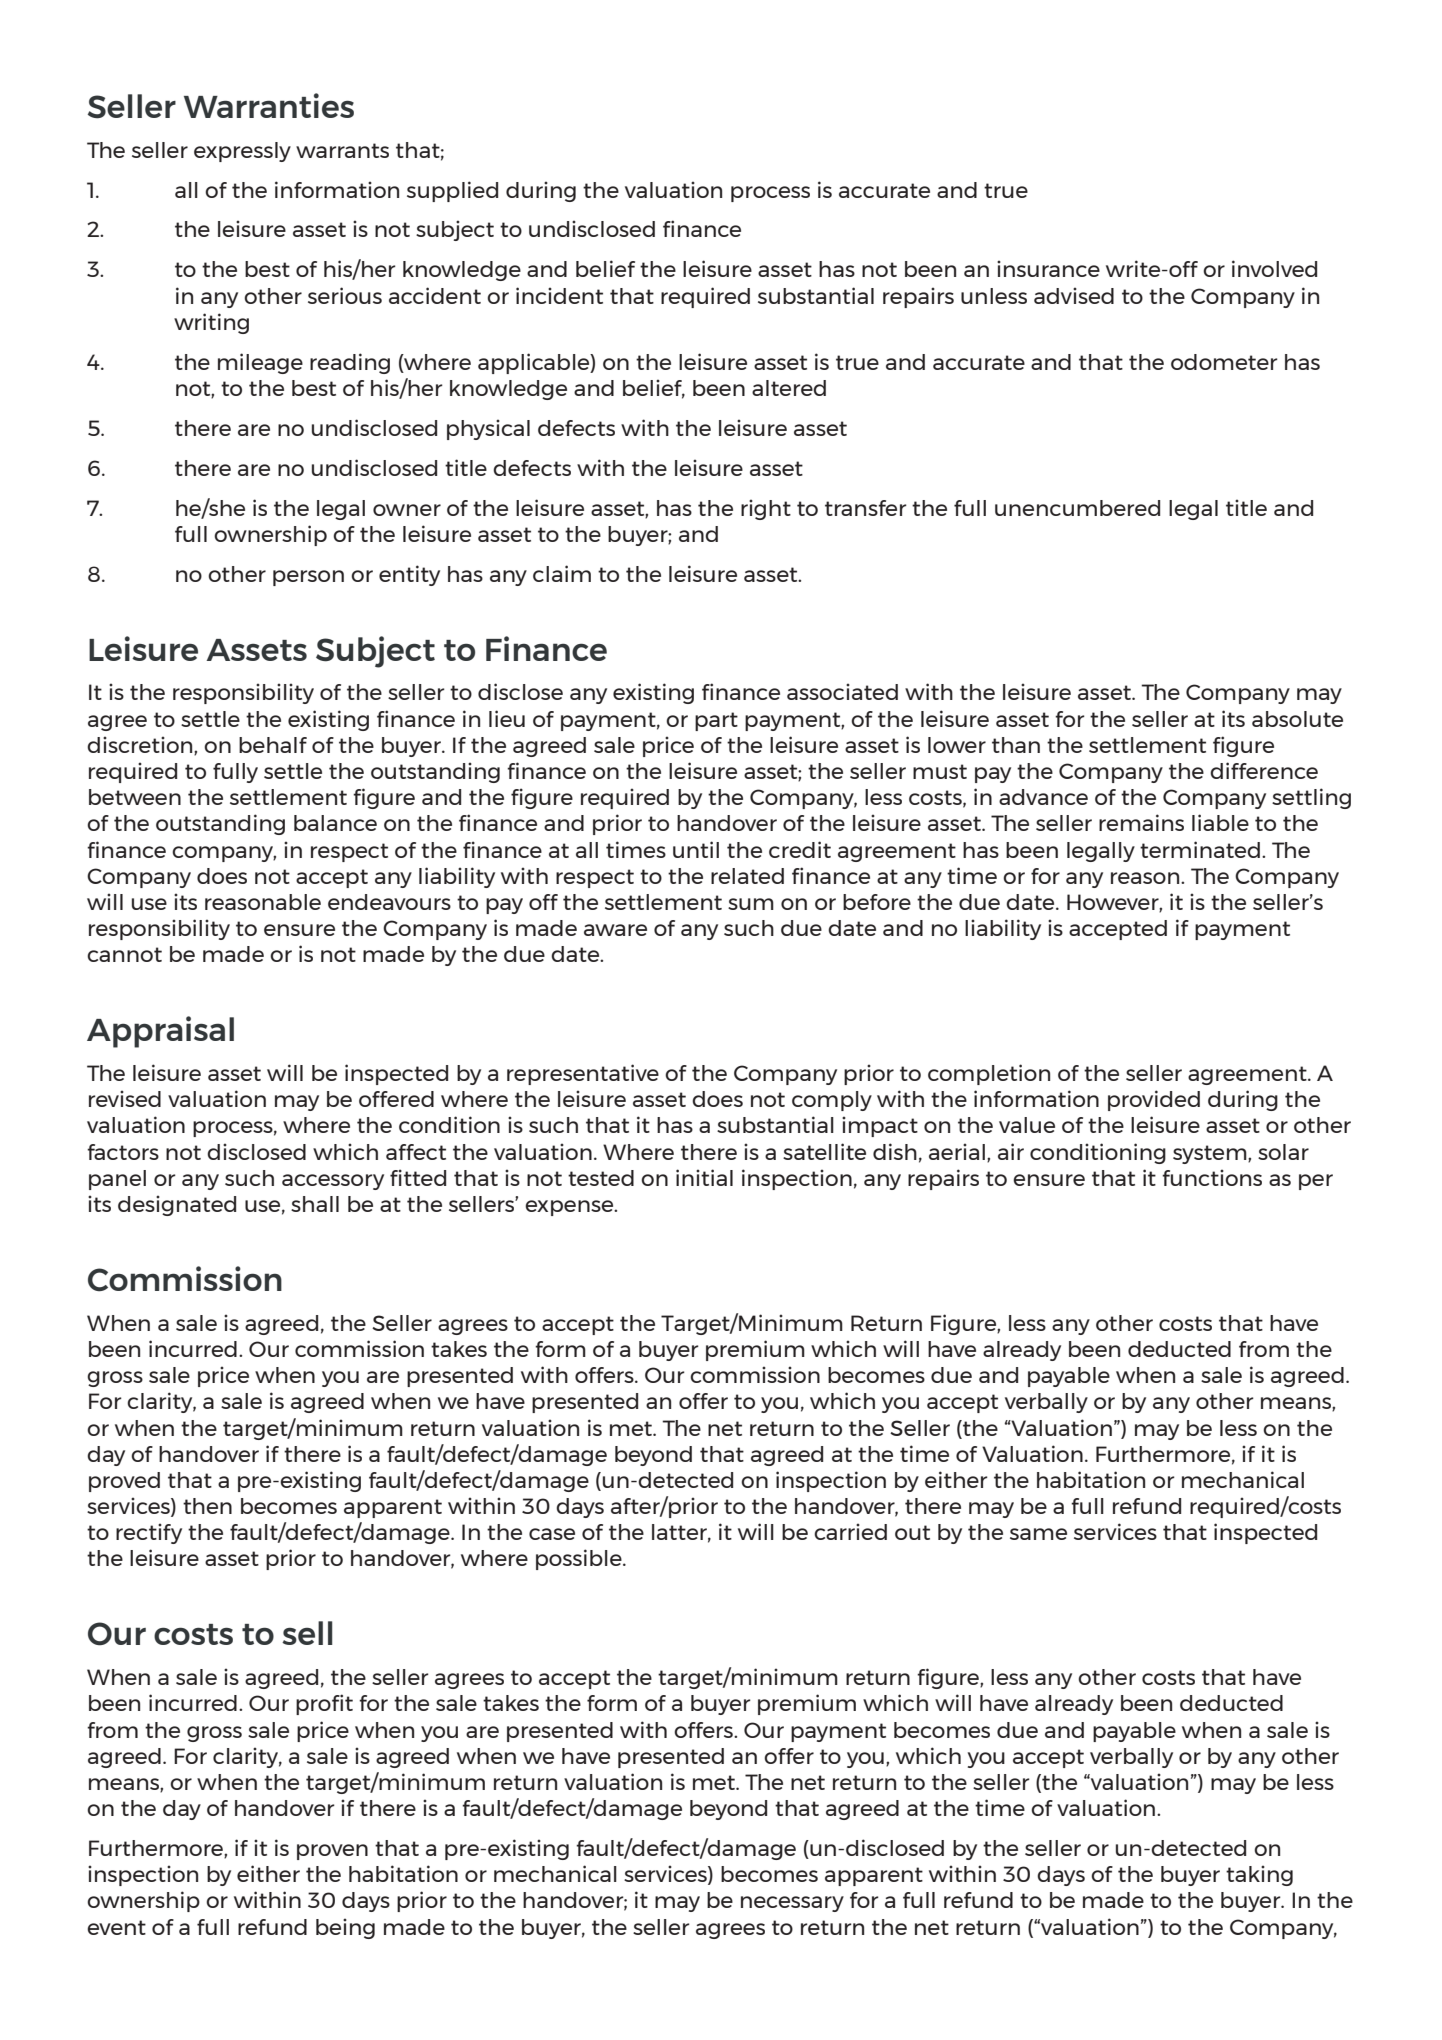 The width and height of the screenshot is (1442, 2040). Describe the element at coordinates (335, 823) in the screenshot. I see `balance` at that location.
